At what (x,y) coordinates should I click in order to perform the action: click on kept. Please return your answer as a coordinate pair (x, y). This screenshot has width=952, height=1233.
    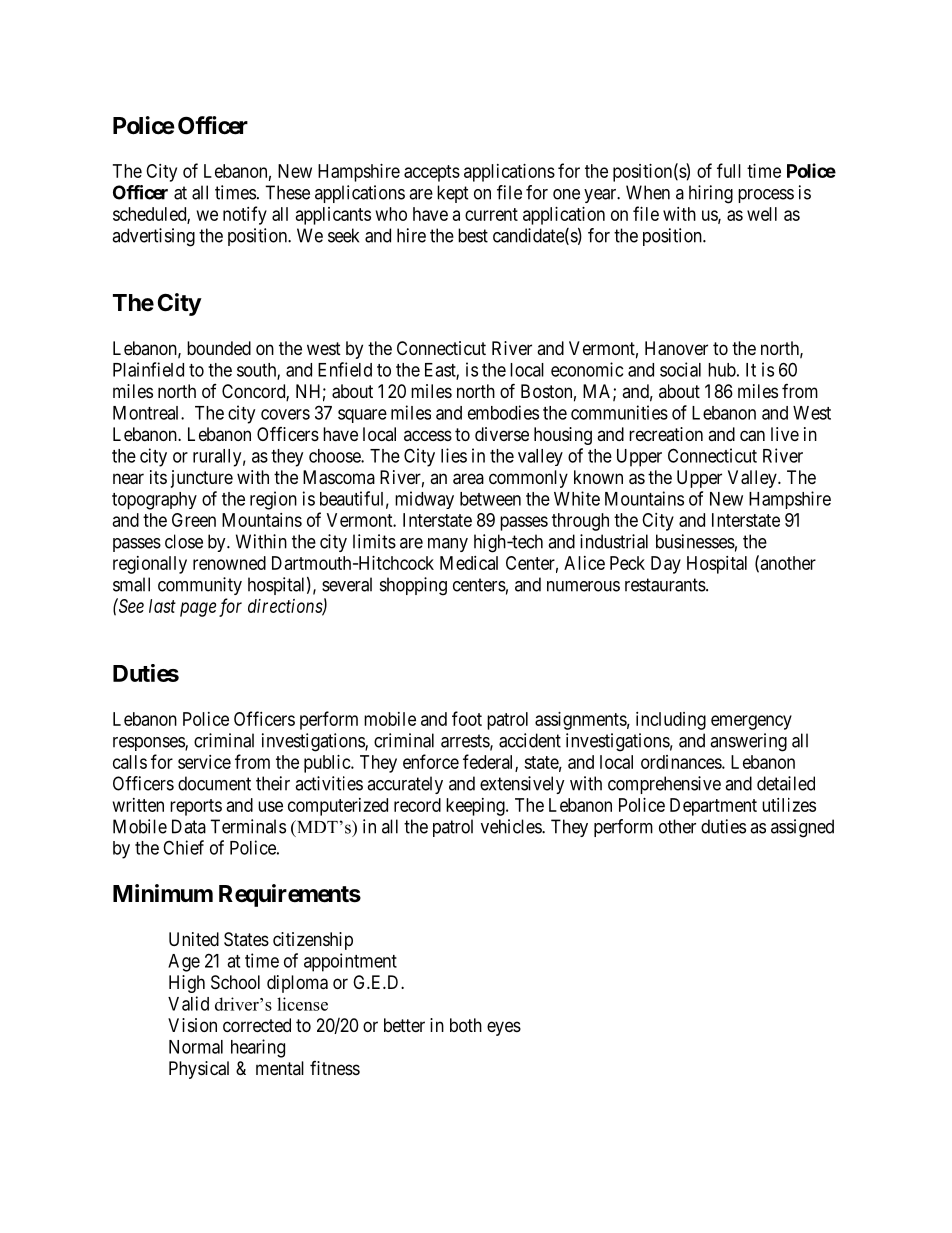
    Looking at the image, I should click on (453, 194).
